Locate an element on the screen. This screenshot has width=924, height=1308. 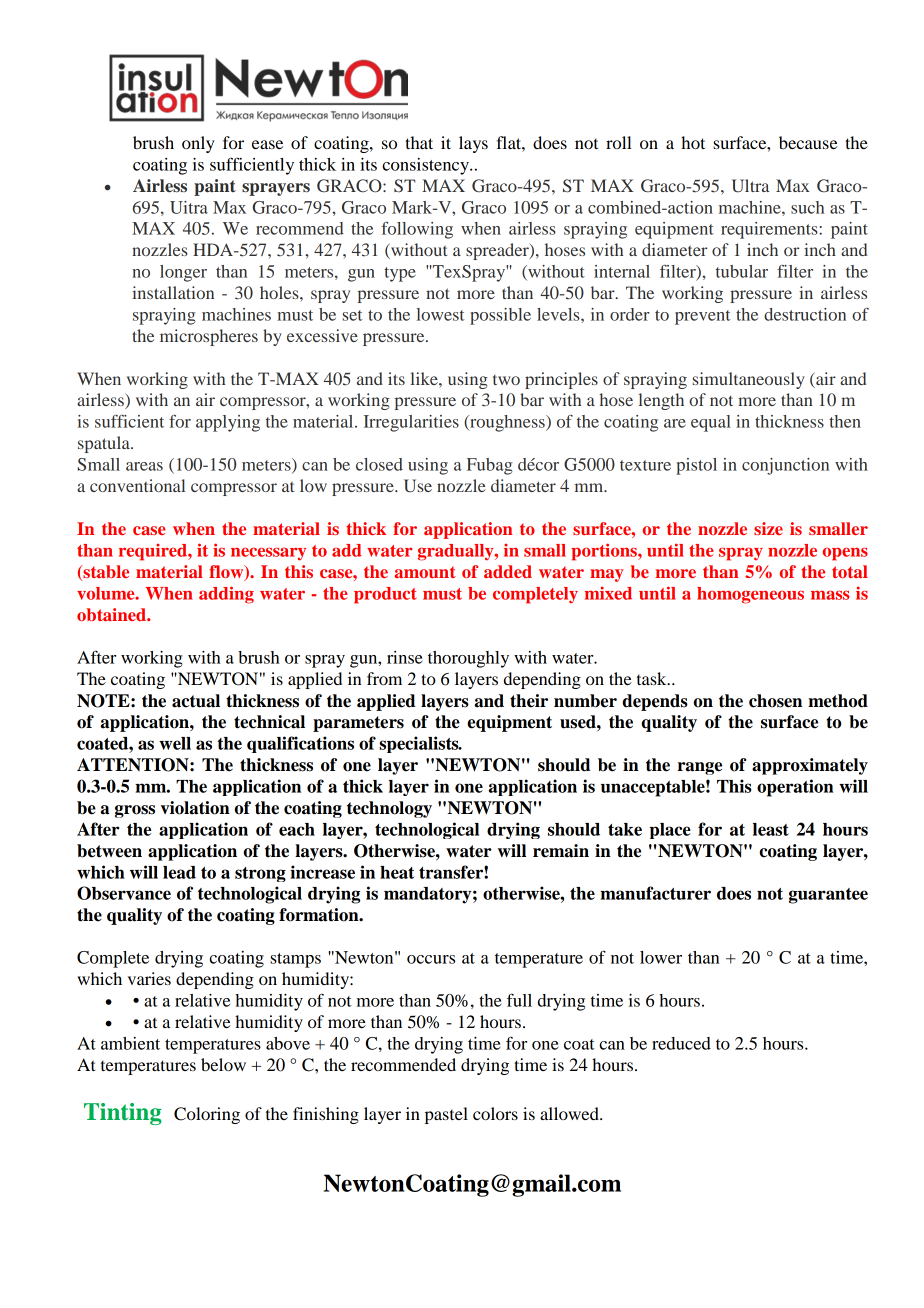
colors is located at coordinates (495, 1113).
